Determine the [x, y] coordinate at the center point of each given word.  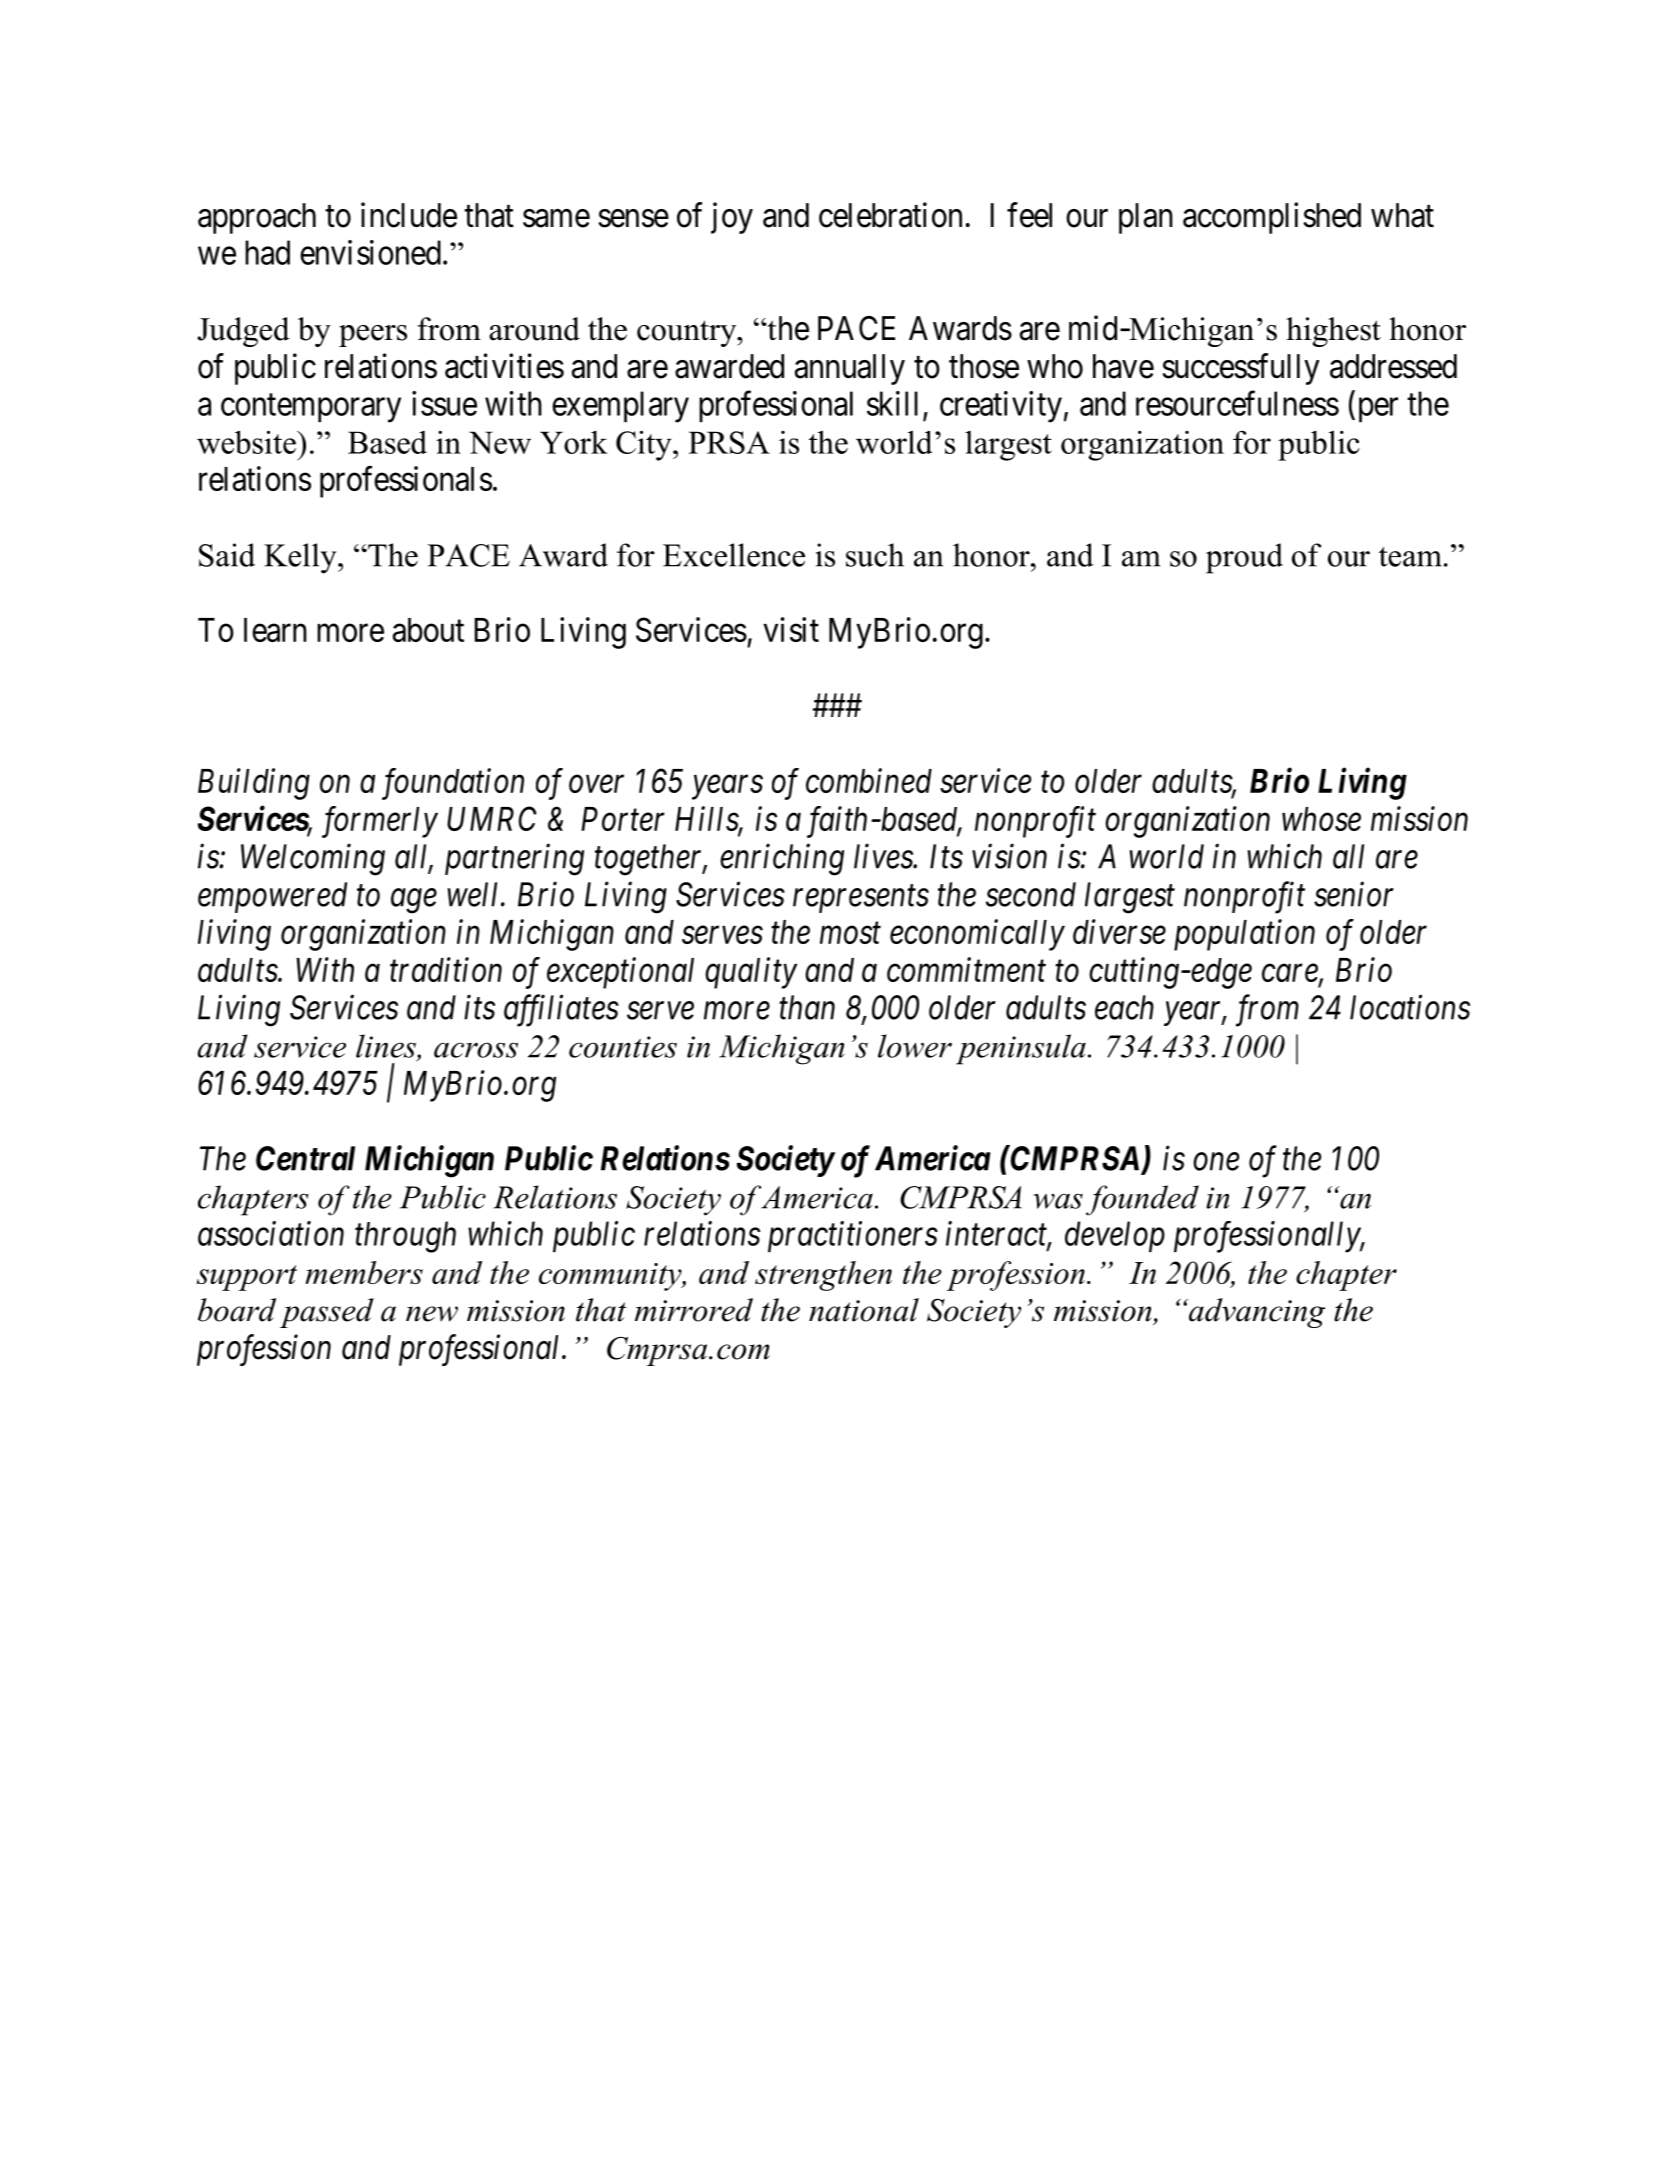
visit [791, 629]
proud [1244, 558]
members [364, 1272]
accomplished [1272, 218]
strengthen [823, 1276]
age [414, 901]
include [409, 215]
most [850, 933]
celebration [890, 215]
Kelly [301, 558]
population [1244, 935]
